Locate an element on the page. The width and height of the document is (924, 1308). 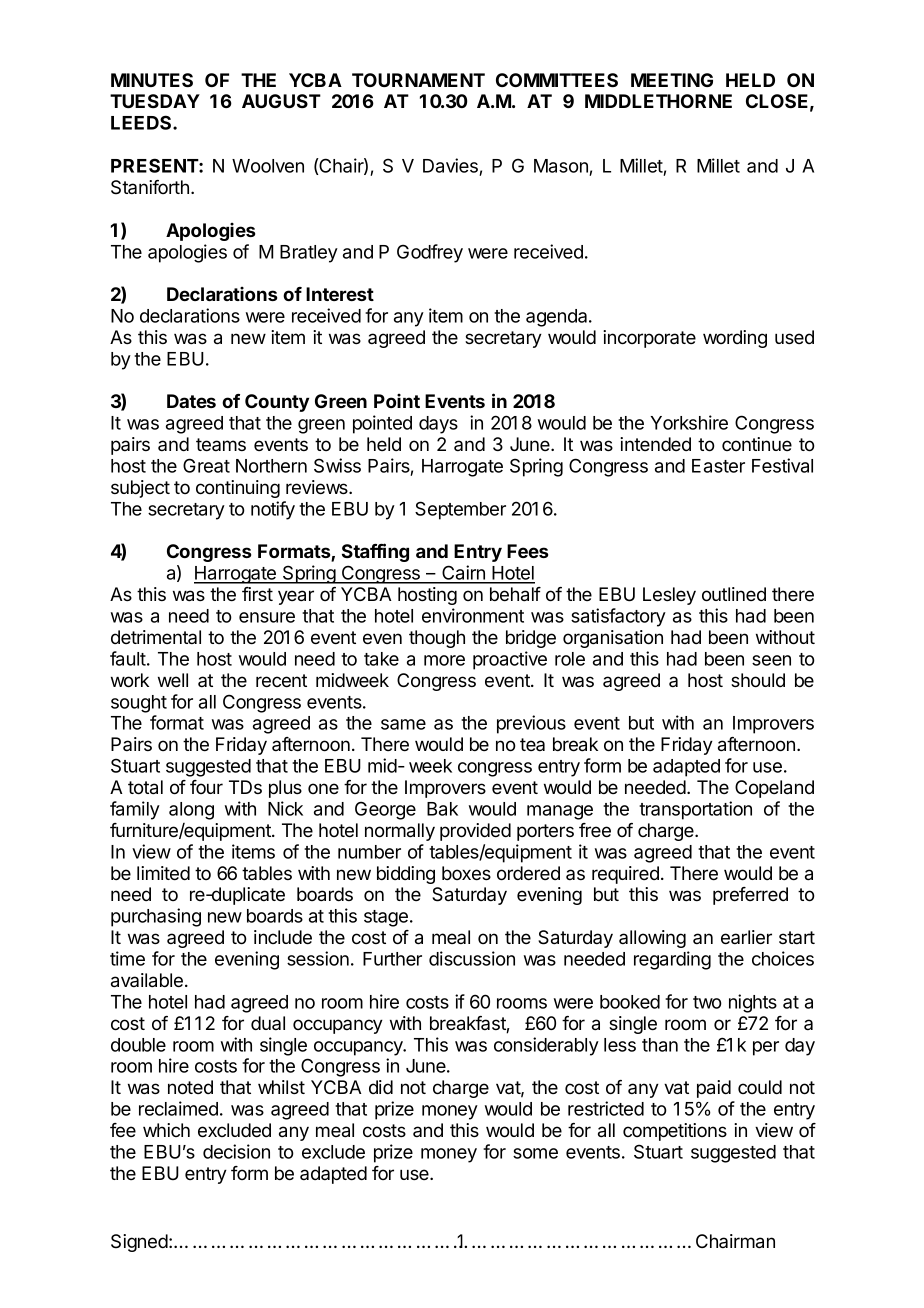
teams is located at coordinates (221, 444).
